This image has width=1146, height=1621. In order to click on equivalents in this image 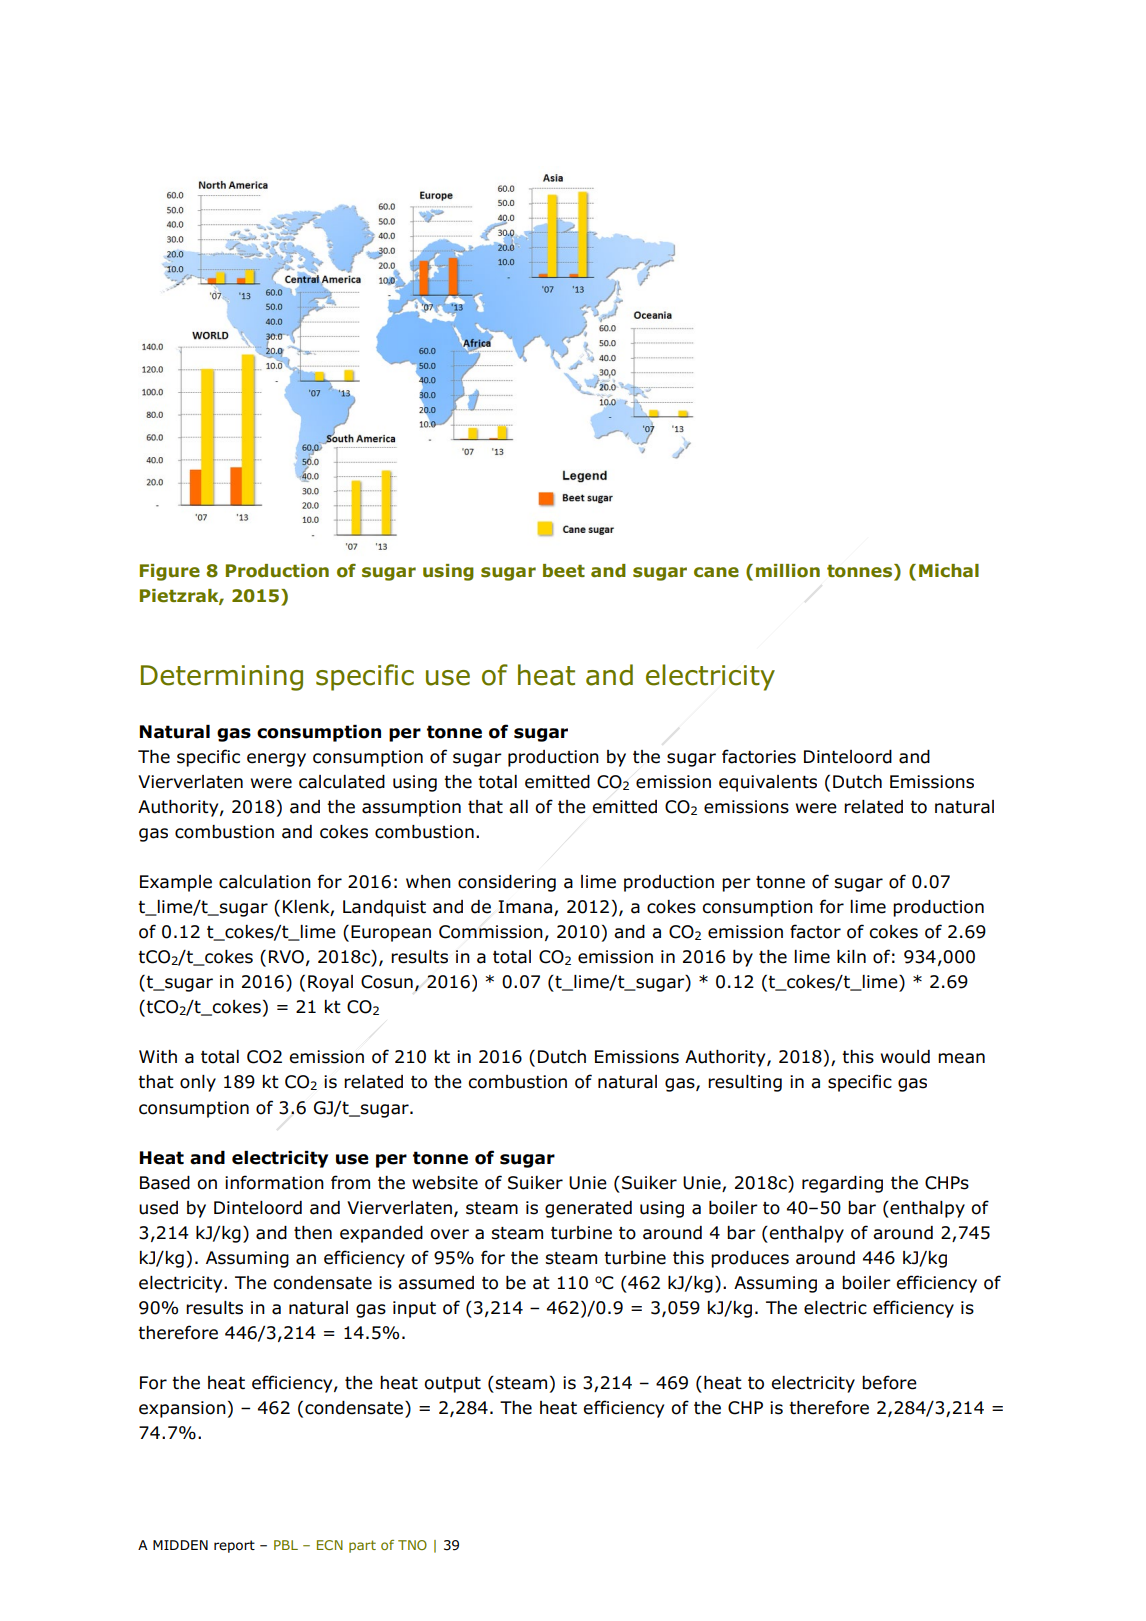, I will do `click(768, 783)`.
